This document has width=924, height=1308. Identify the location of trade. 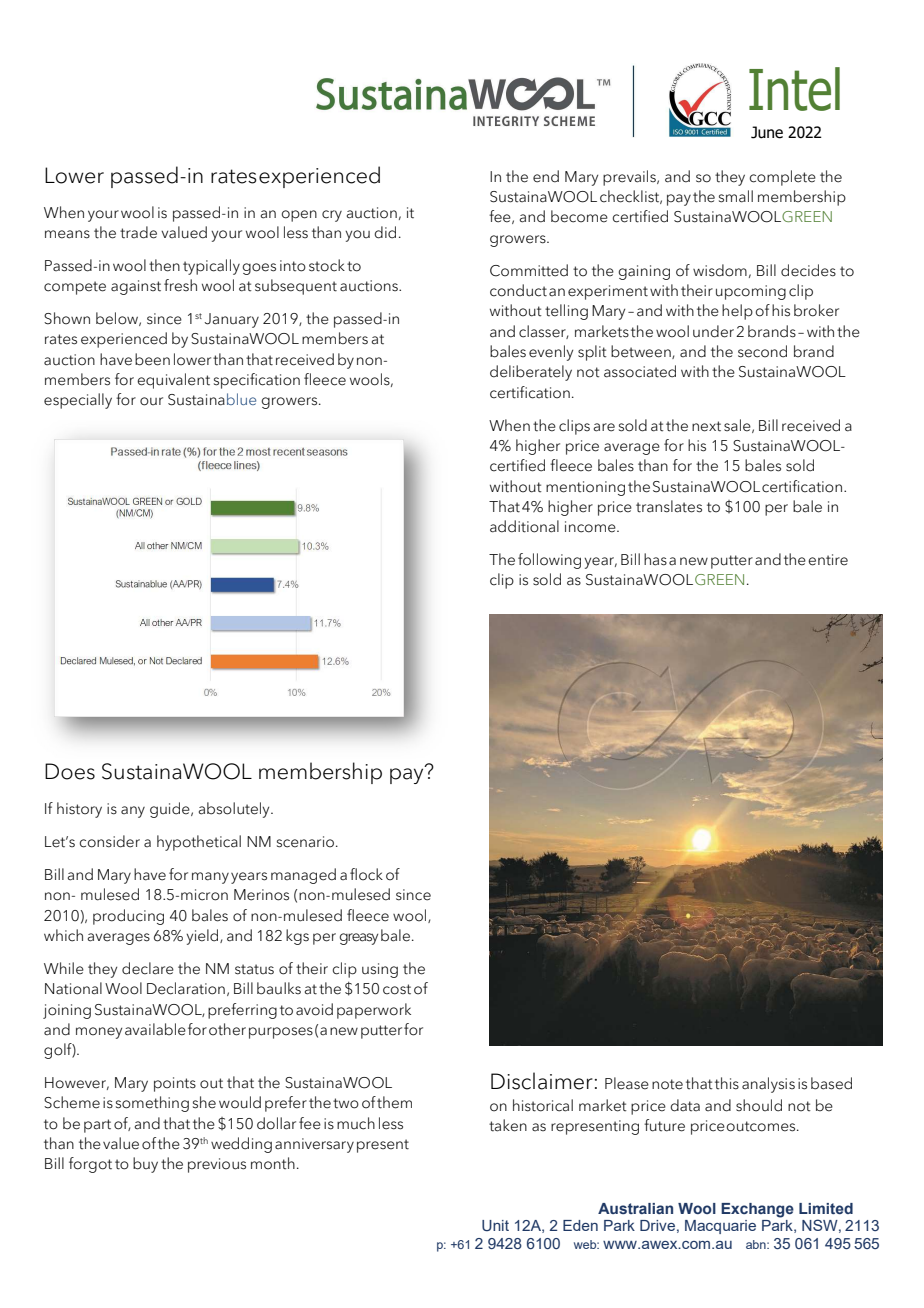
(138, 232).
